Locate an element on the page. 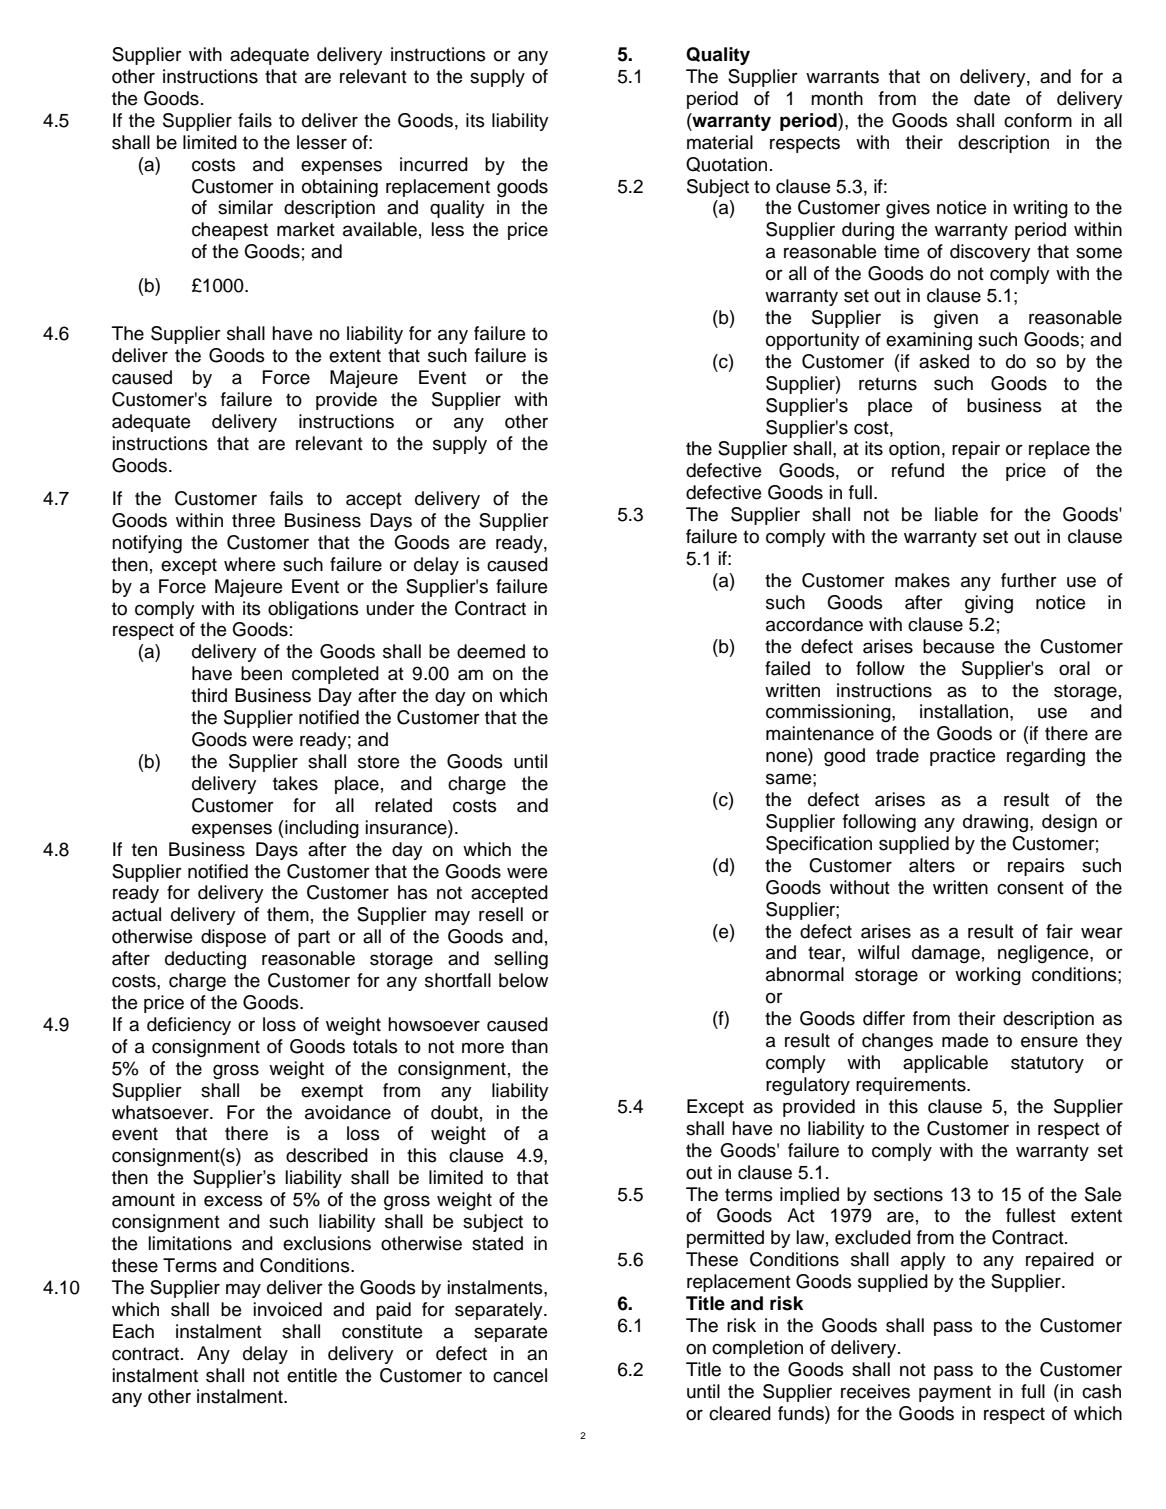 This document has height=1509, width=1166. invoiced is located at coordinates (288, 1309).
